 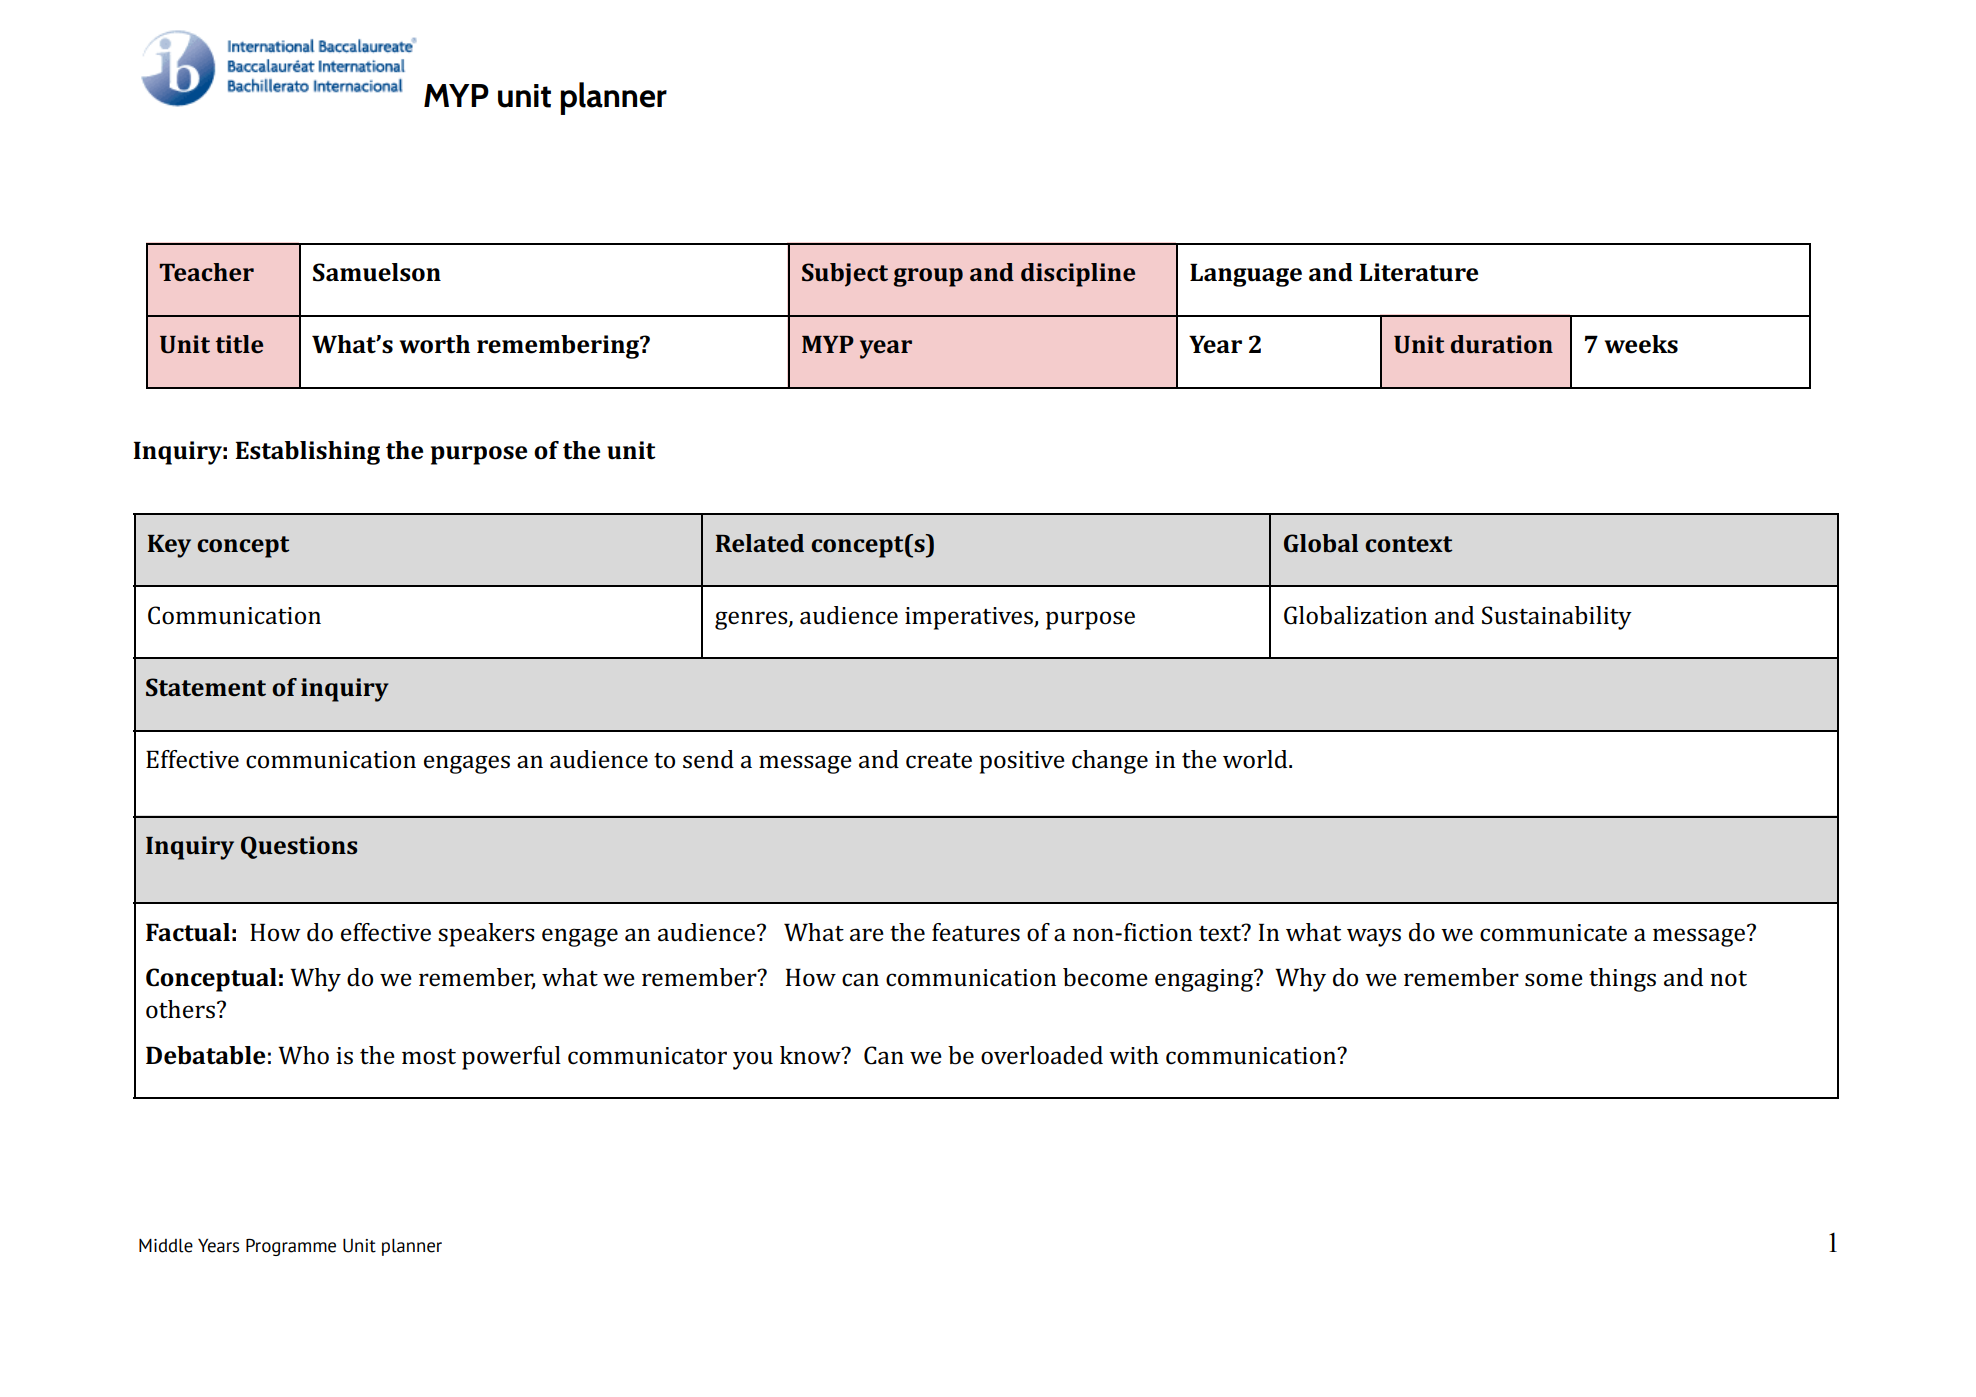 I want to click on imperatives, so click(x=970, y=618).
